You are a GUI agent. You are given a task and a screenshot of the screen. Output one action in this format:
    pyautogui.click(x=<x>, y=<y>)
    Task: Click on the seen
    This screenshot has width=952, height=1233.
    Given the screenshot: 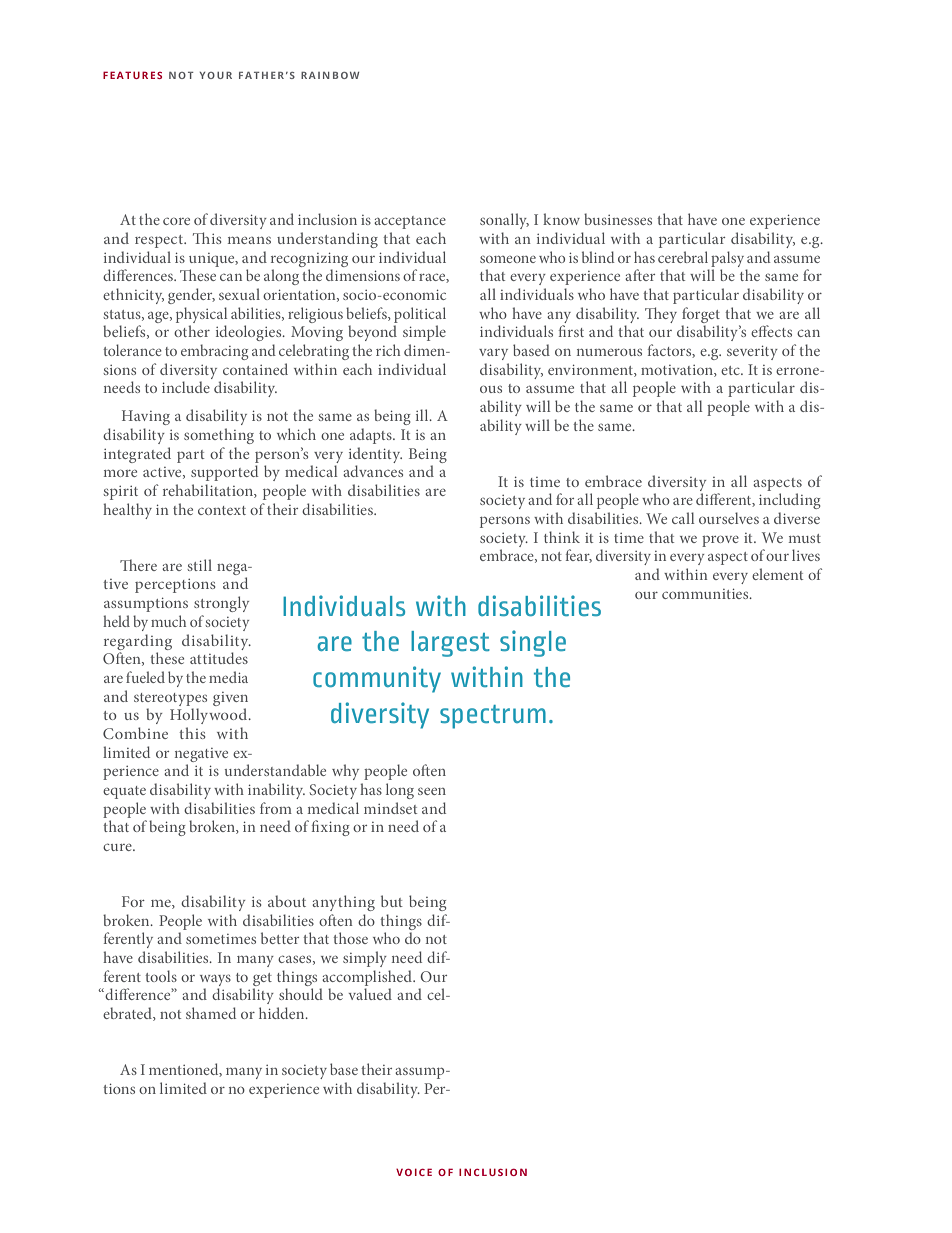 What is the action you would take?
    pyautogui.click(x=432, y=791)
